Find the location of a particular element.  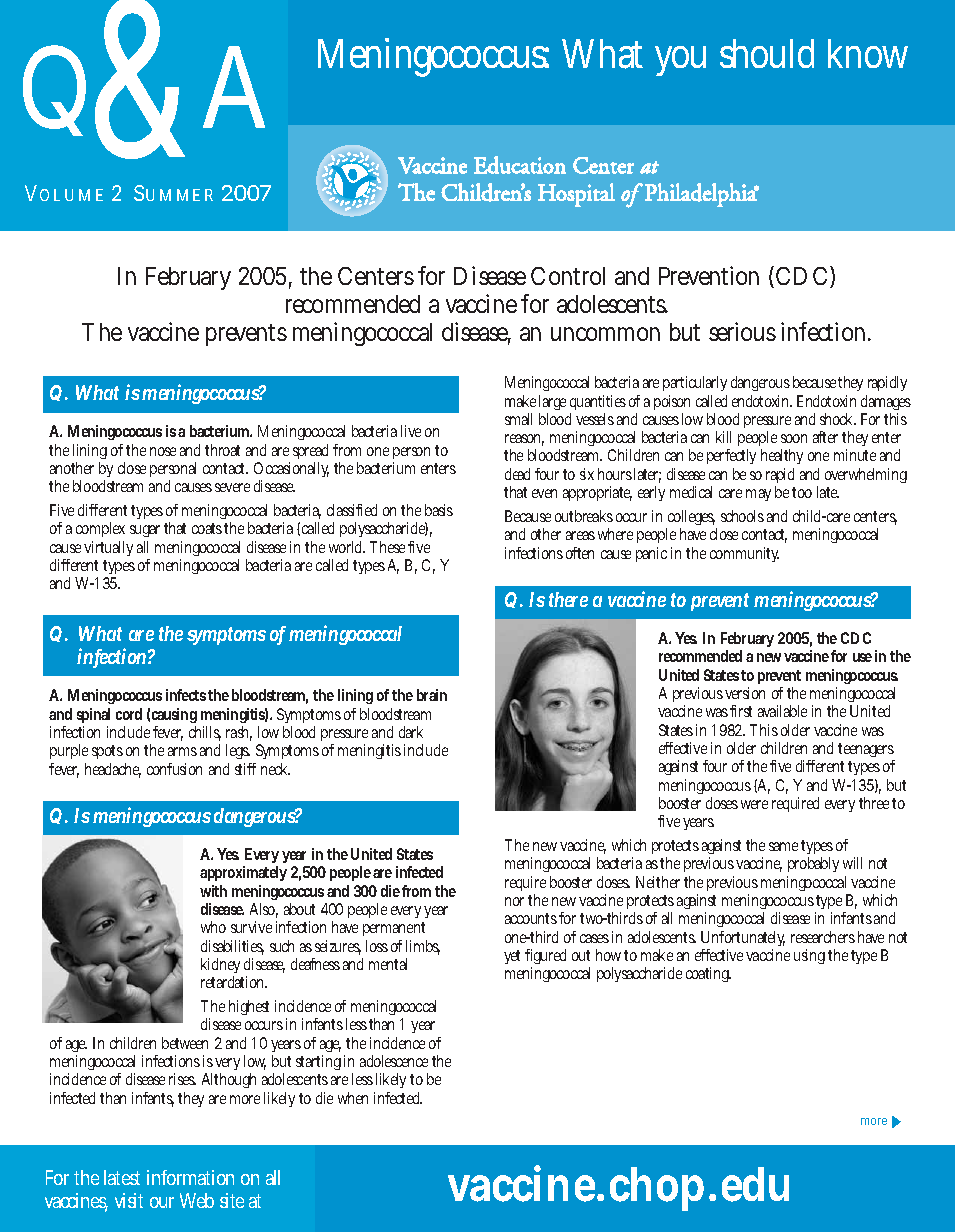

you is located at coordinates (680, 61).
